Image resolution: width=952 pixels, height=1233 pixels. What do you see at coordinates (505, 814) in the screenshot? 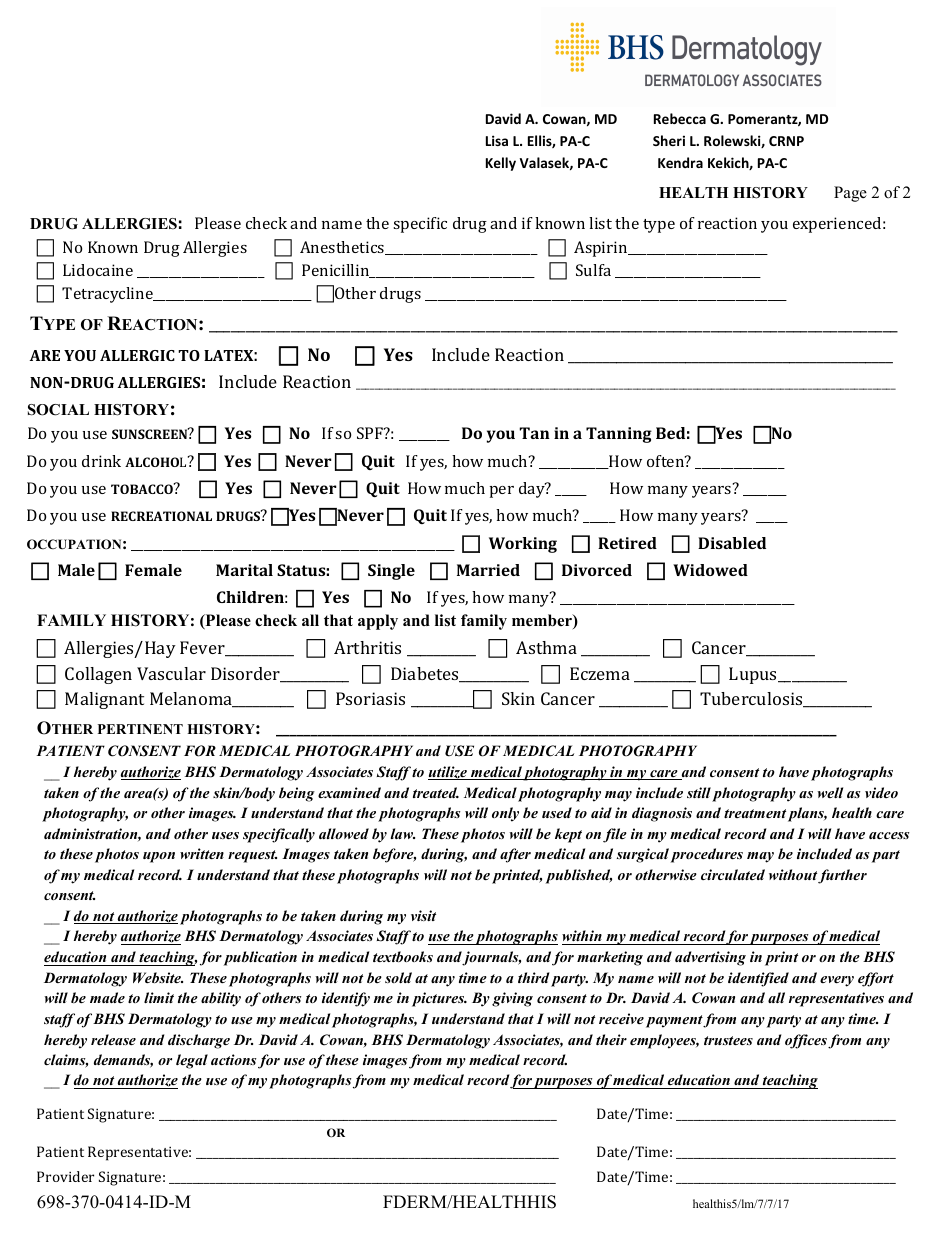
I see `only` at bounding box center [505, 814].
